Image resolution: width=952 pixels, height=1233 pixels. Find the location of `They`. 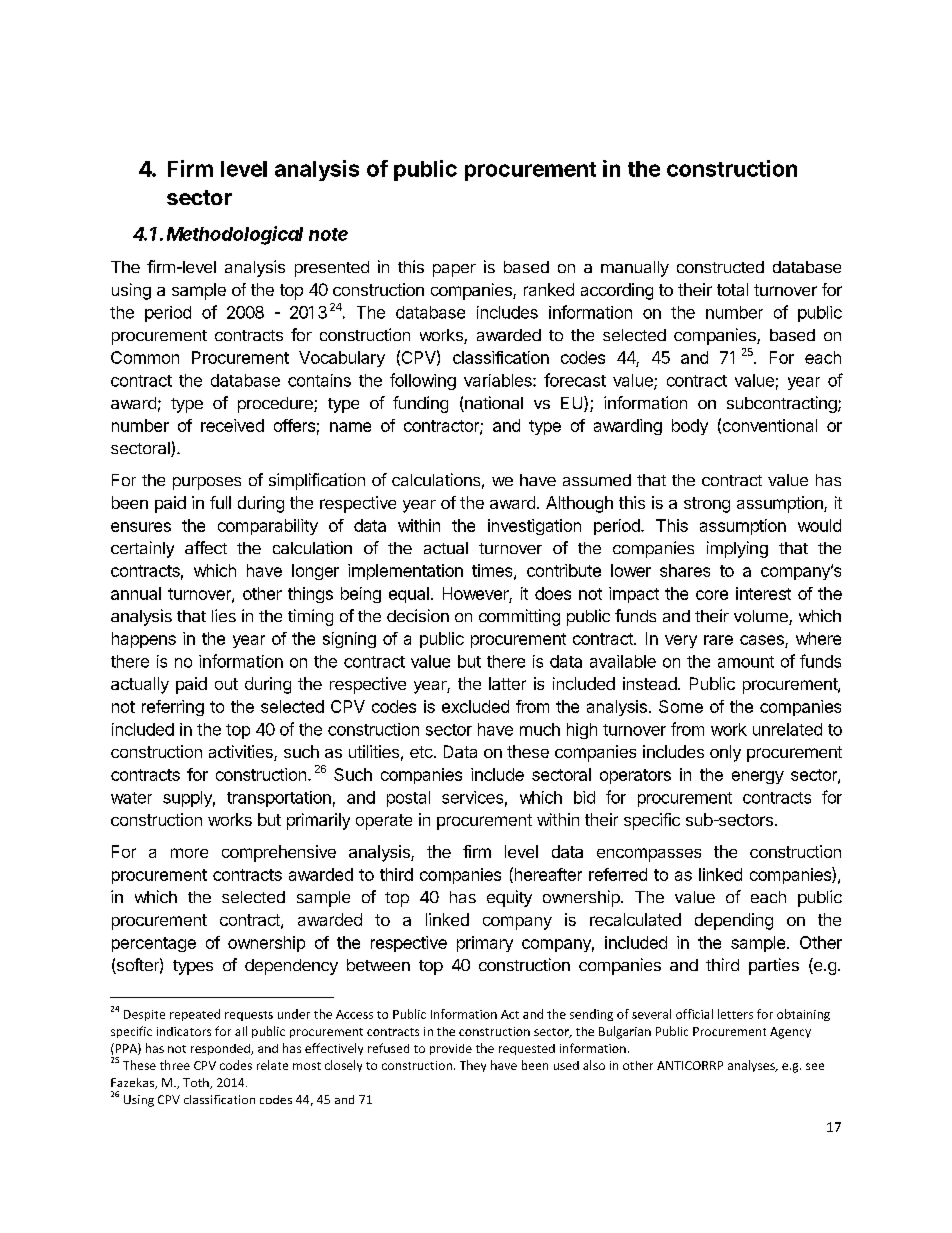

They is located at coordinates (473, 1066).
